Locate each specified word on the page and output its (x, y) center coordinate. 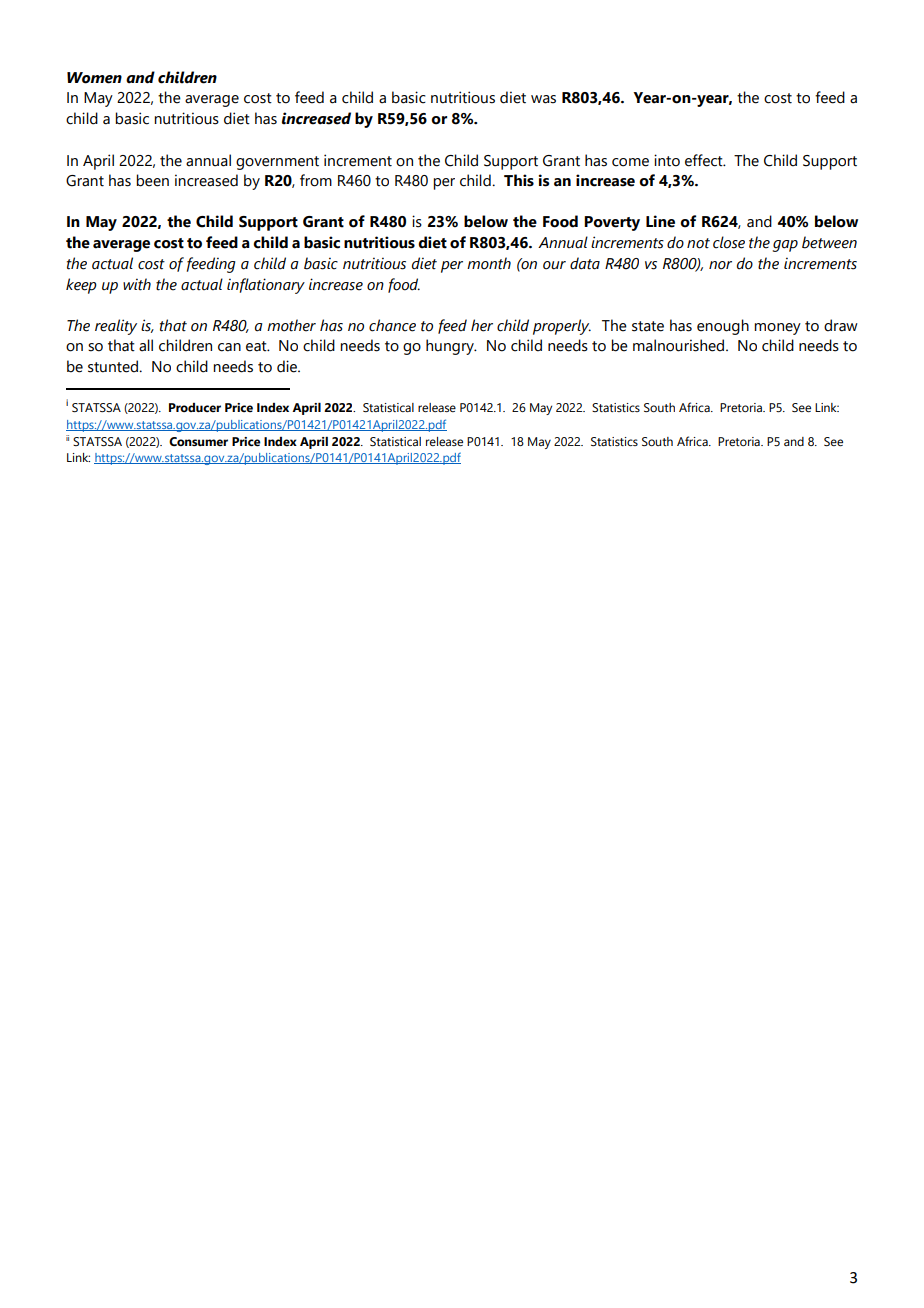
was (543, 99)
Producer (195, 407)
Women (94, 78)
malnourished (680, 345)
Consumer (198, 442)
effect (705, 160)
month (489, 263)
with (137, 284)
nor (720, 265)
